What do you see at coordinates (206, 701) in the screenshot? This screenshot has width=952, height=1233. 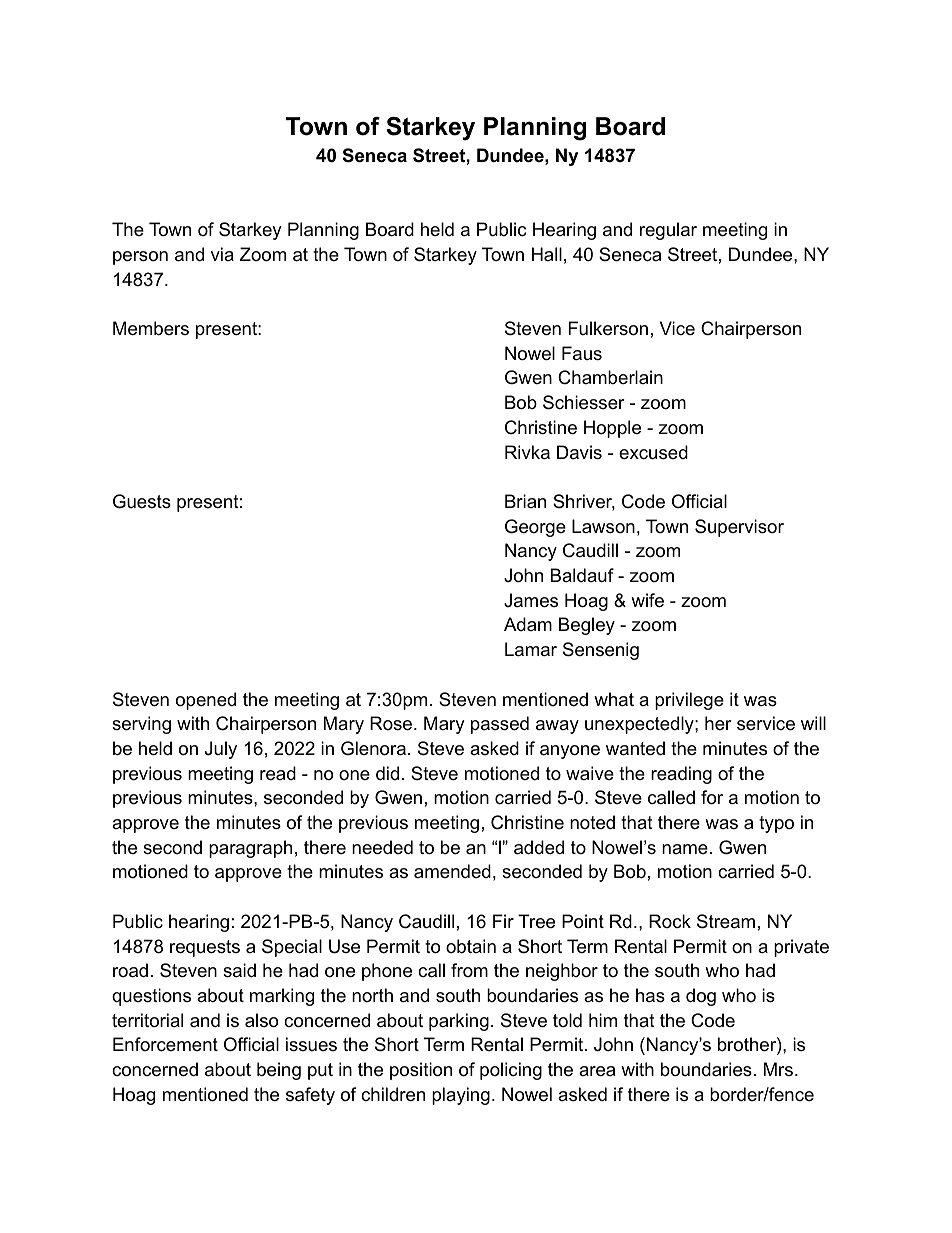 I see `opened` at bounding box center [206, 701].
